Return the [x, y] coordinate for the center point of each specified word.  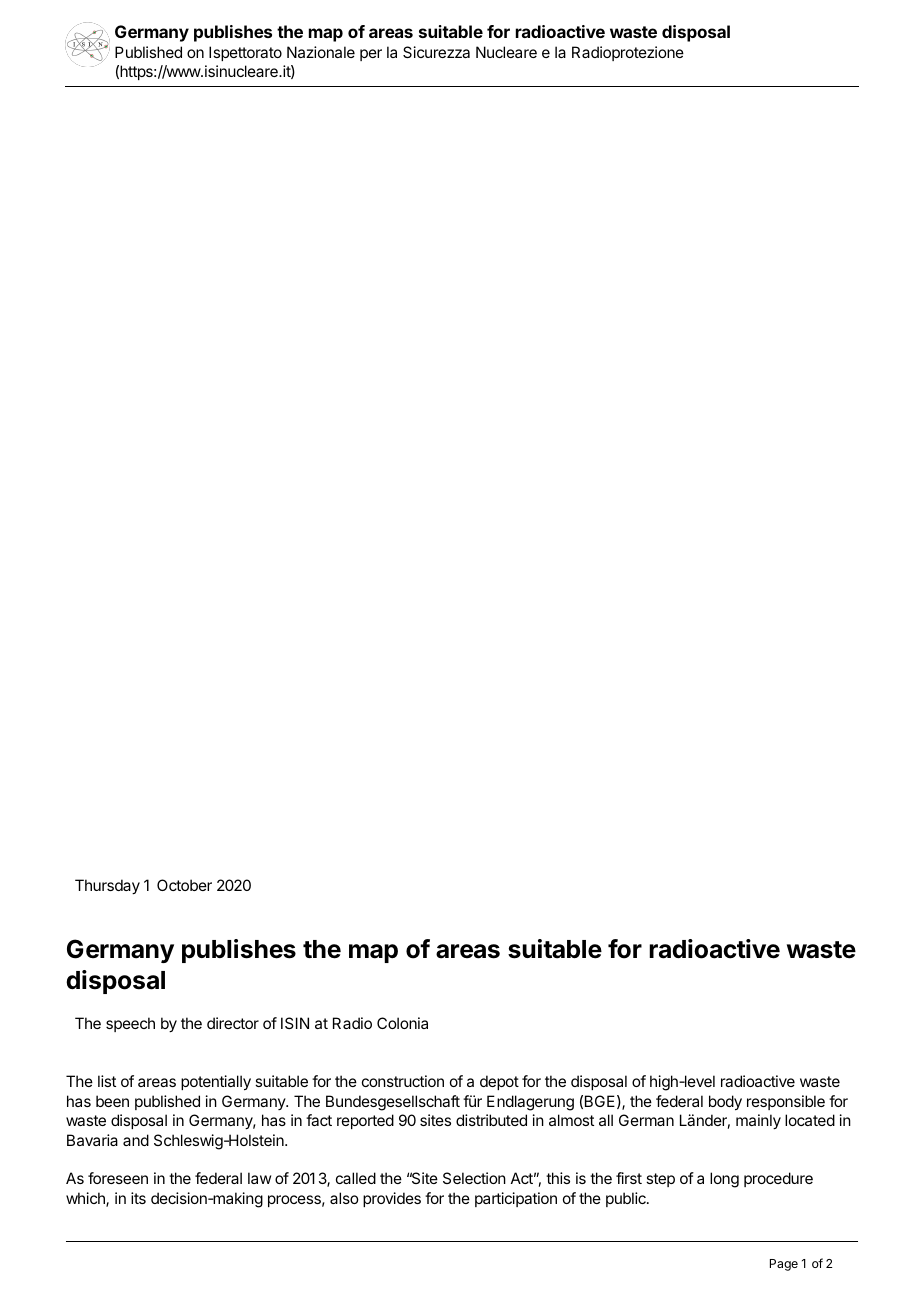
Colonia [402, 1023]
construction [403, 1081]
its [138, 1198]
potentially [216, 1083]
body [725, 1103]
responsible [786, 1102]
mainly [758, 1122]
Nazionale [321, 52]
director [233, 1023]
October [184, 885]
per [371, 55]
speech [130, 1024]
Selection [474, 1178]
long [724, 1180]
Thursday [107, 887]
